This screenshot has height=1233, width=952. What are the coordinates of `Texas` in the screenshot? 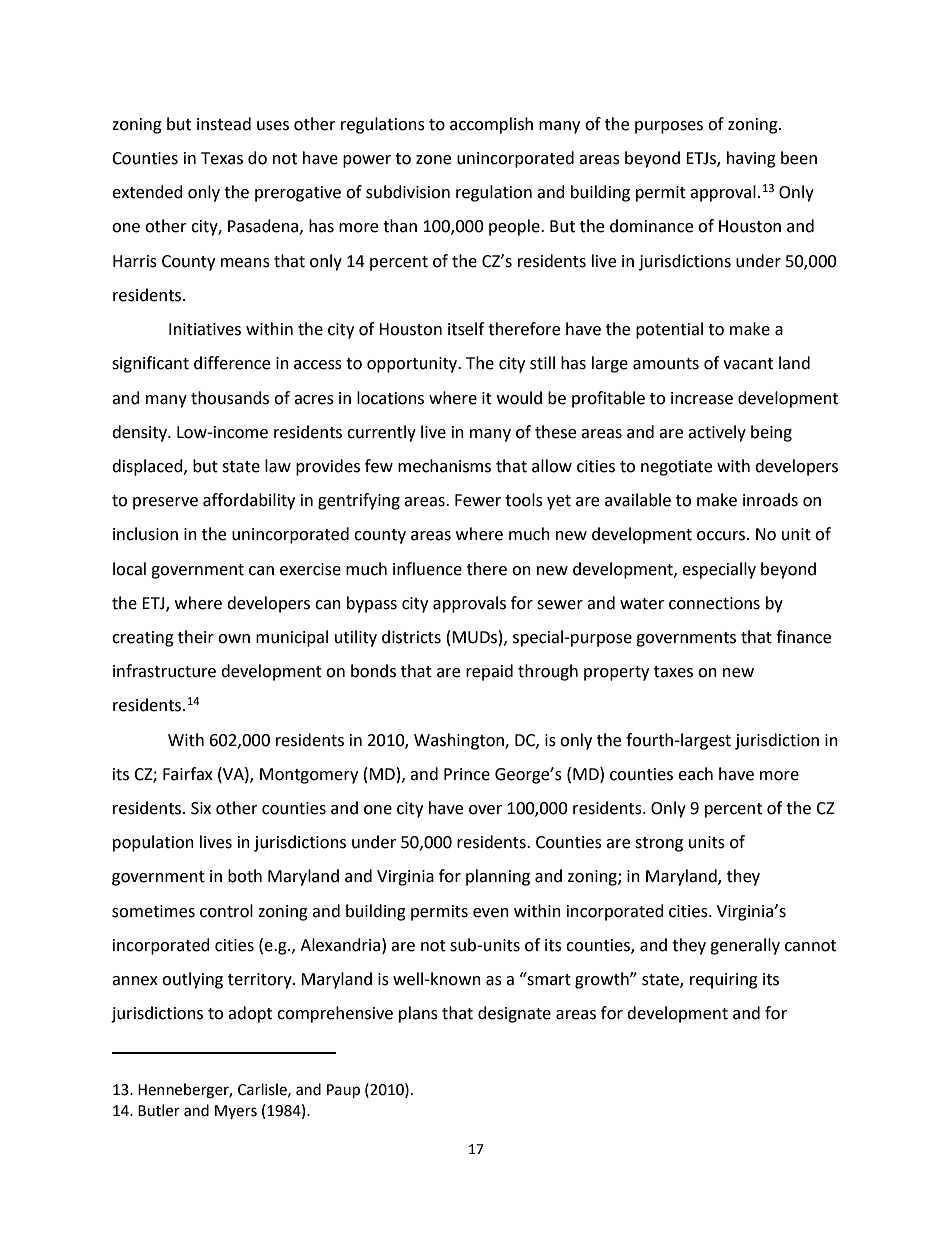 It's located at (222, 158).
